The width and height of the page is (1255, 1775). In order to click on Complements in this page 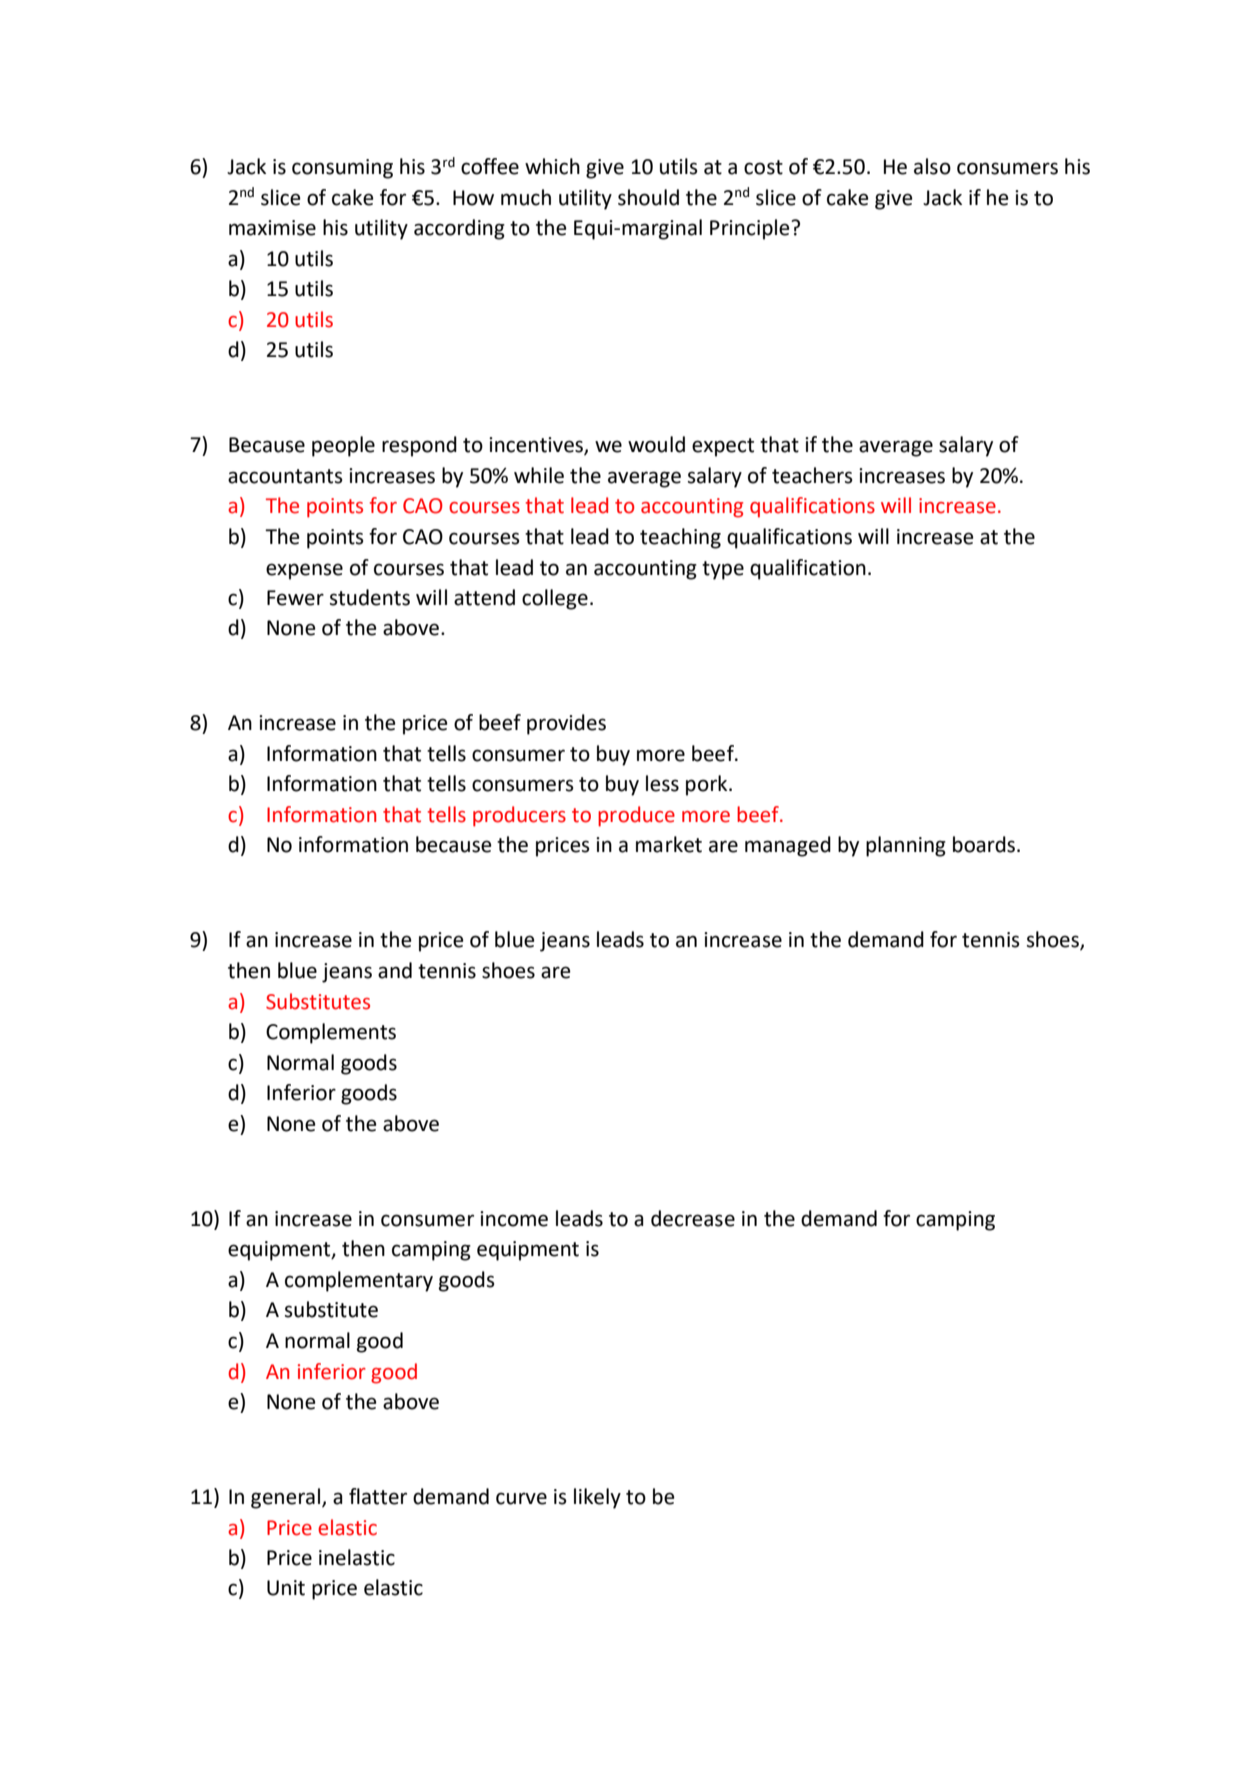, I will do `click(331, 1033)`.
